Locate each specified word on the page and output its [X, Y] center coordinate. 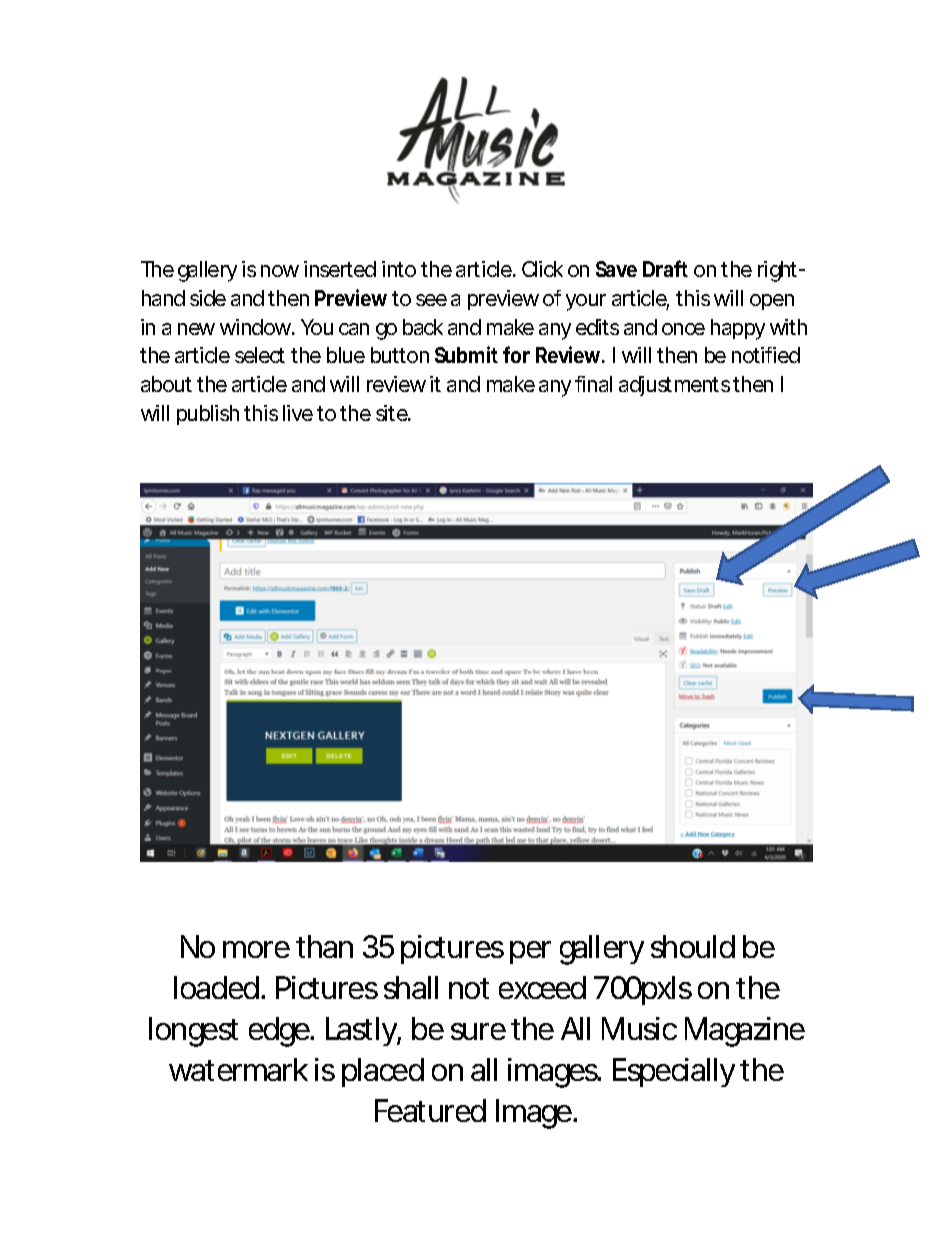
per [530, 952]
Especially [674, 1072]
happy [738, 329]
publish [208, 415]
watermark [238, 1069]
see [431, 300]
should [693, 946]
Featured [430, 1110]
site [393, 413]
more [256, 949]
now [280, 271]
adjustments [674, 386]
